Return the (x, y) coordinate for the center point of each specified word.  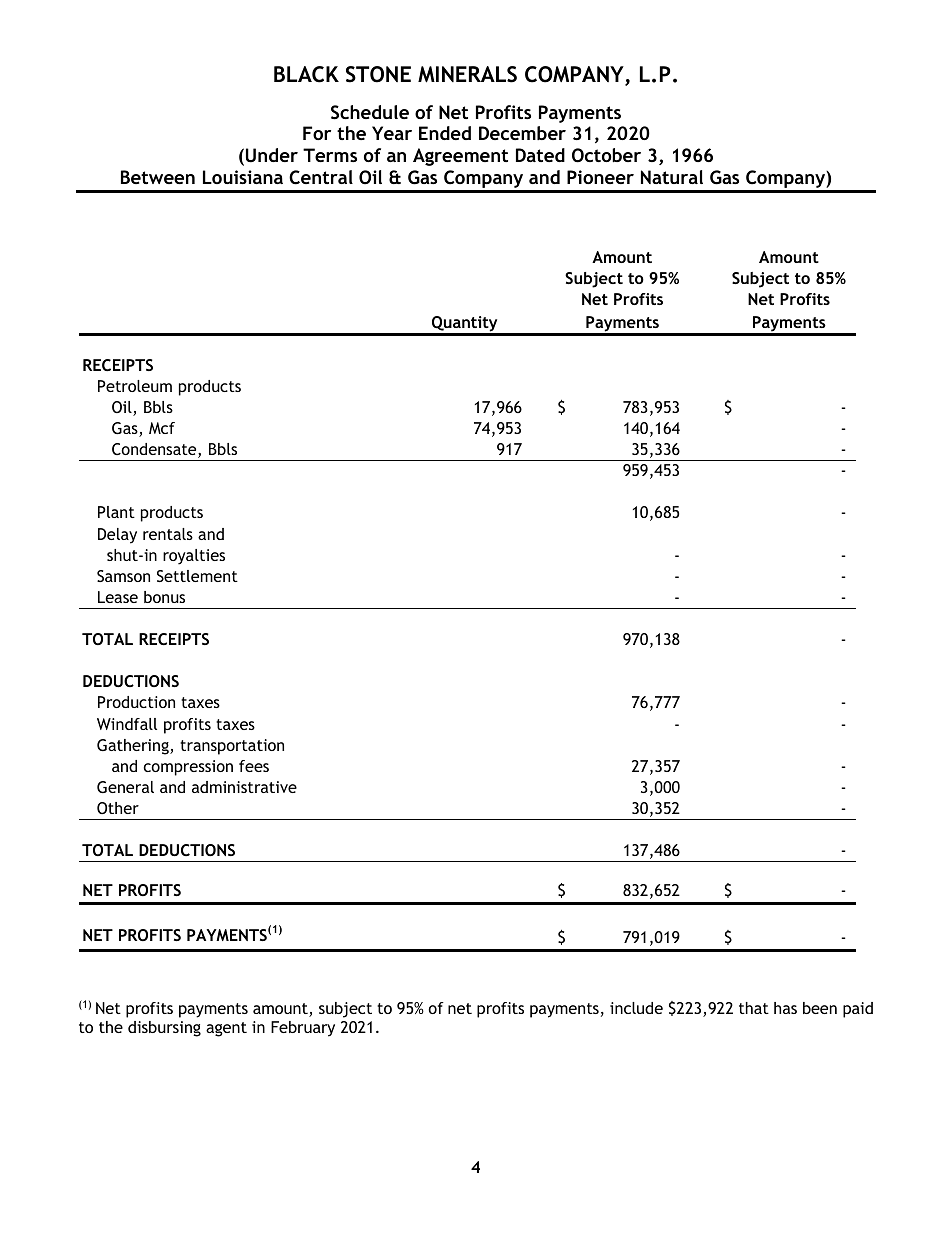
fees (254, 766)
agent (226, 1029)
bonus (164, 597)
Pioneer (600, 177)
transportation (232, 747)
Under (272, 155)
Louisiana (243, 177)
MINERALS (467, 74)
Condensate (155, 450)
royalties (194, 557)
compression (188, 768)
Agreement (460, 157)
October (606, 155)
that (754, 1008)
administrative (244, 787)
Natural (672, 177)
